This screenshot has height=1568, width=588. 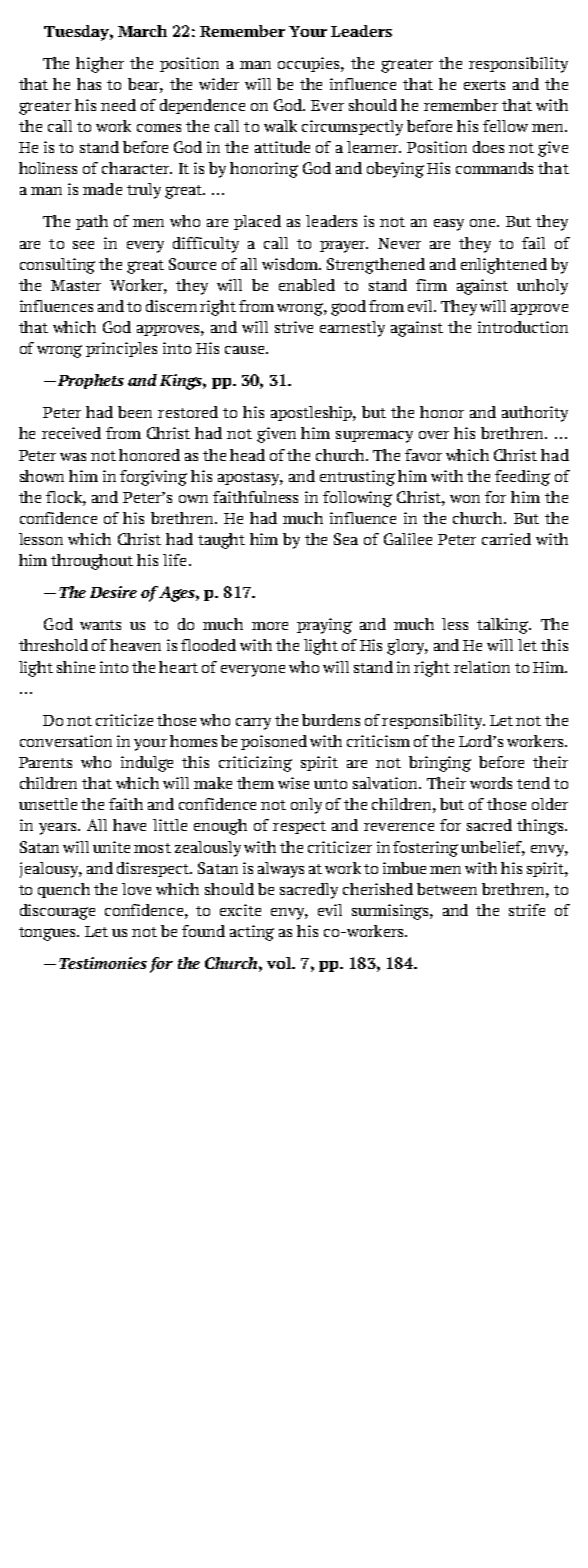 What do you see at coordinates (100, 65) in the screenshot?
I see `higher` at bounding box center [100, 65].
